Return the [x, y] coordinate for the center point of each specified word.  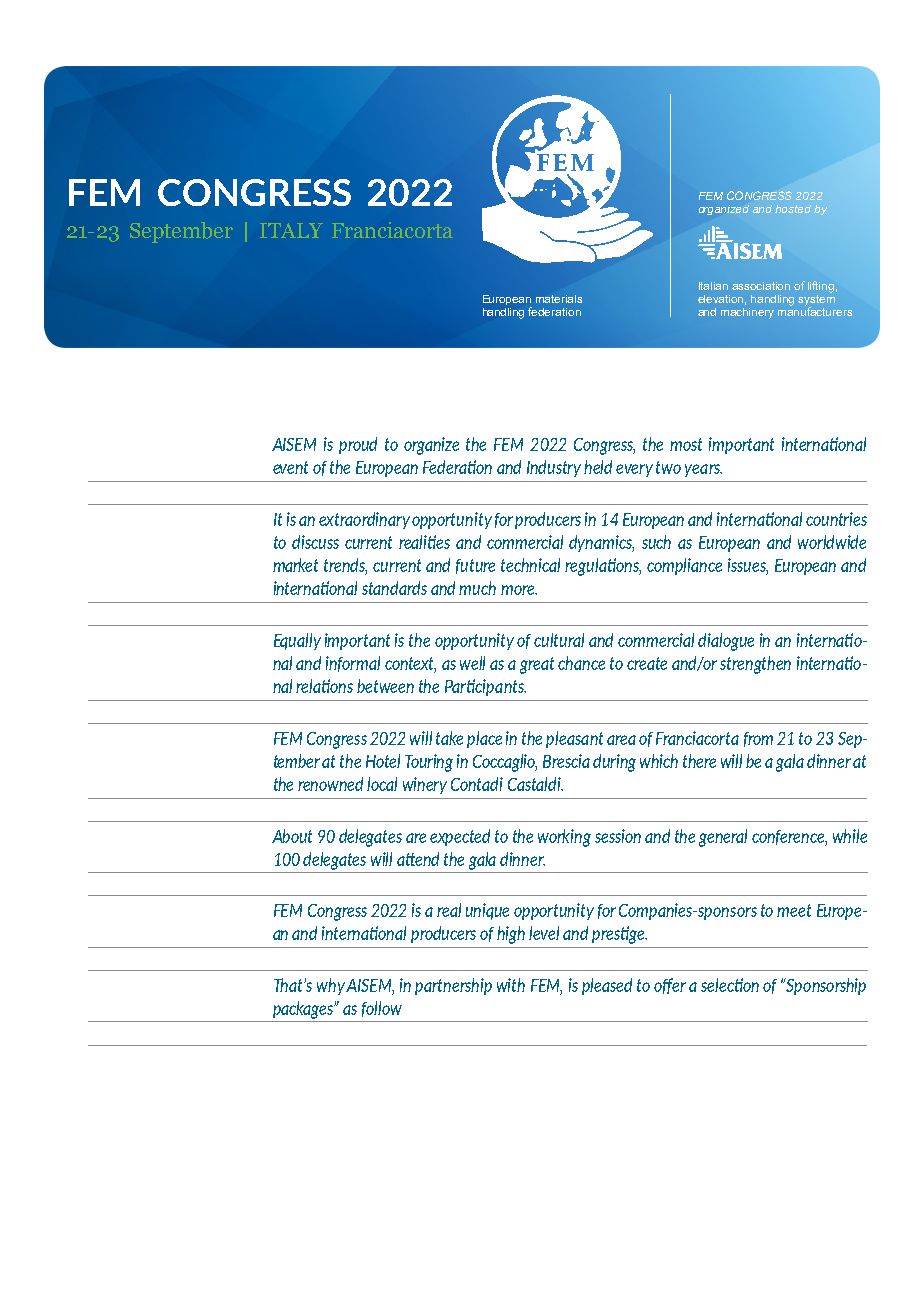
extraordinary [364, 520]
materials [559, 299]
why [331, 986]
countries [836, 519]
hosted [793, 209]
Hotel [383, 761]
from [758, 739]
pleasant [574, 739]
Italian [713, 286]
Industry [554, 468]
